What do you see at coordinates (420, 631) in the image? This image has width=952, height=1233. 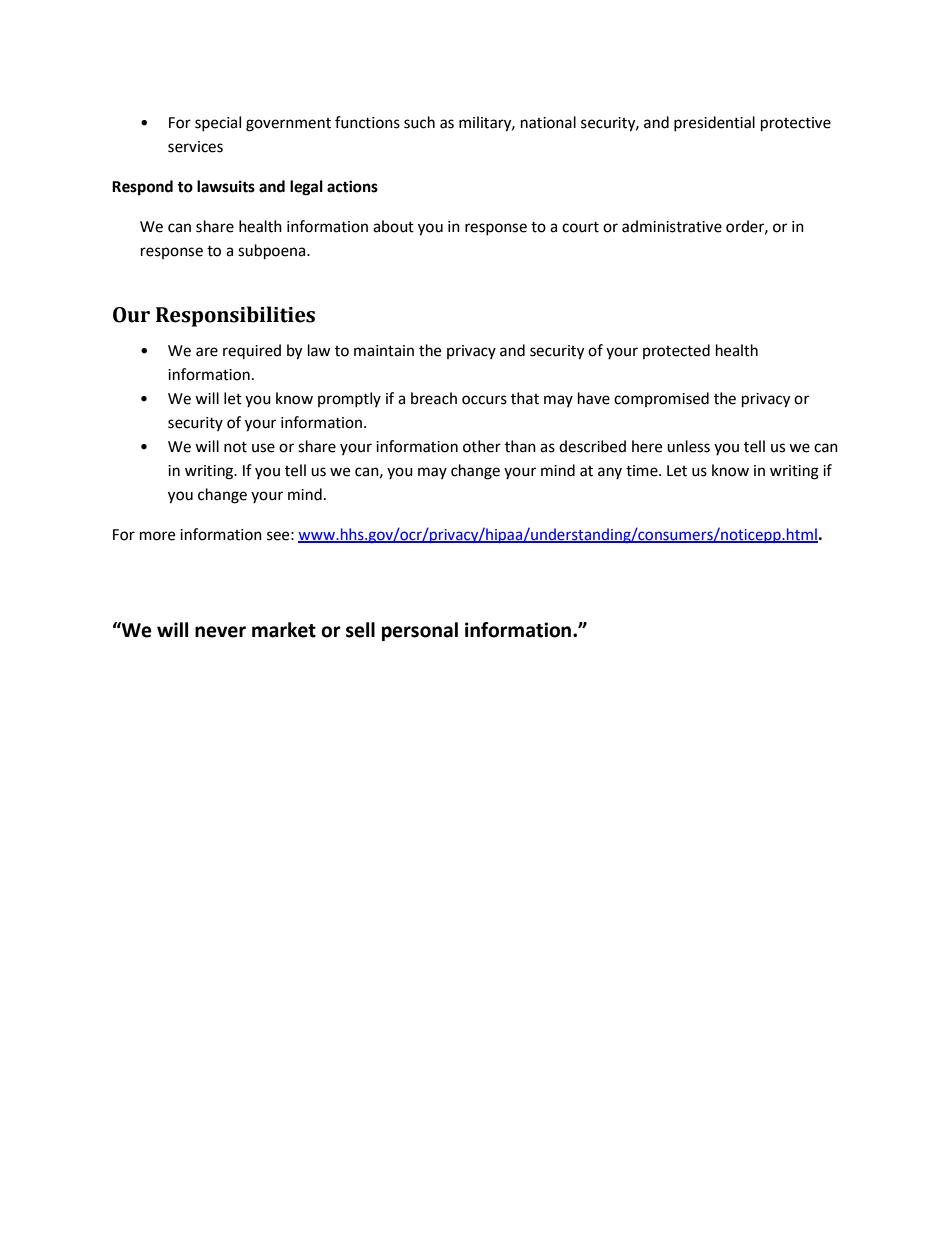 I see `personal` at bounding box center [420, 631].
